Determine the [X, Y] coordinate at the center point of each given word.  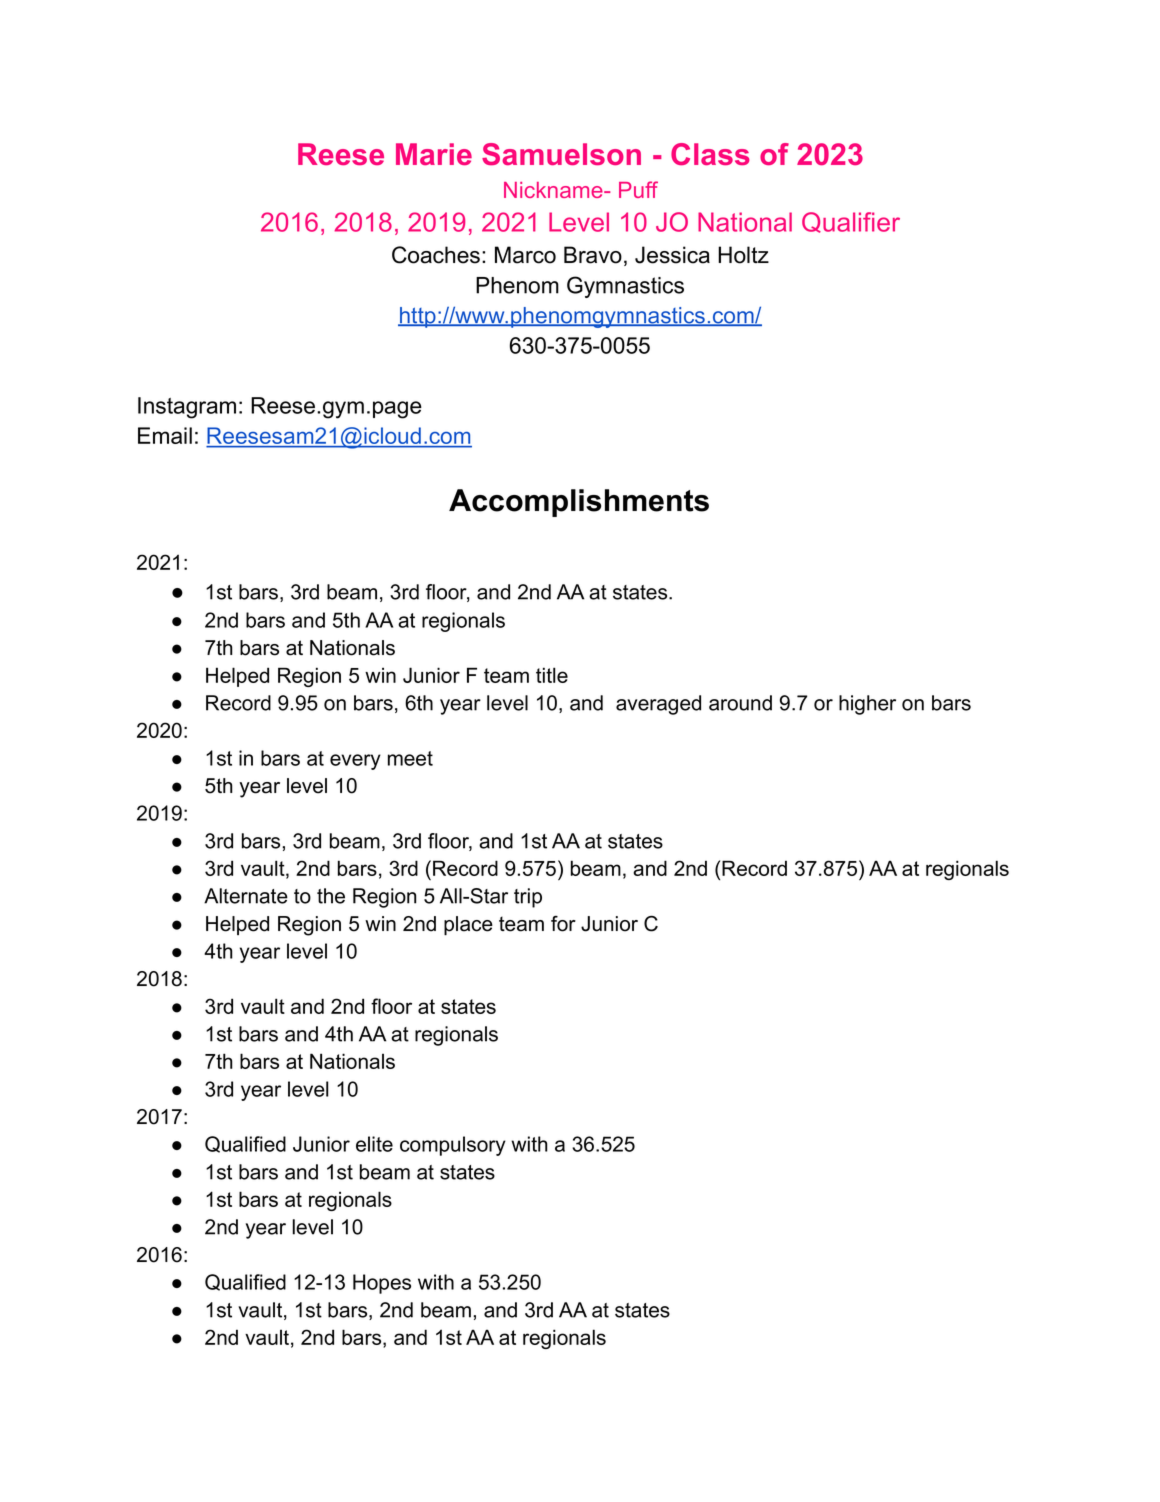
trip [528, 898]
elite [374, 1144]
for [563, 924]
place [468, 926]
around [740, 703]
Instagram [187, 408]
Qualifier [851, 222]
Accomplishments [579, 503]
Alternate [246, 896]
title [552, 675]
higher [867, 705]
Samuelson [561, 154]
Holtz [743, 255]
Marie [434, 154]
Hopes [382, 1284]
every [355, 762]
